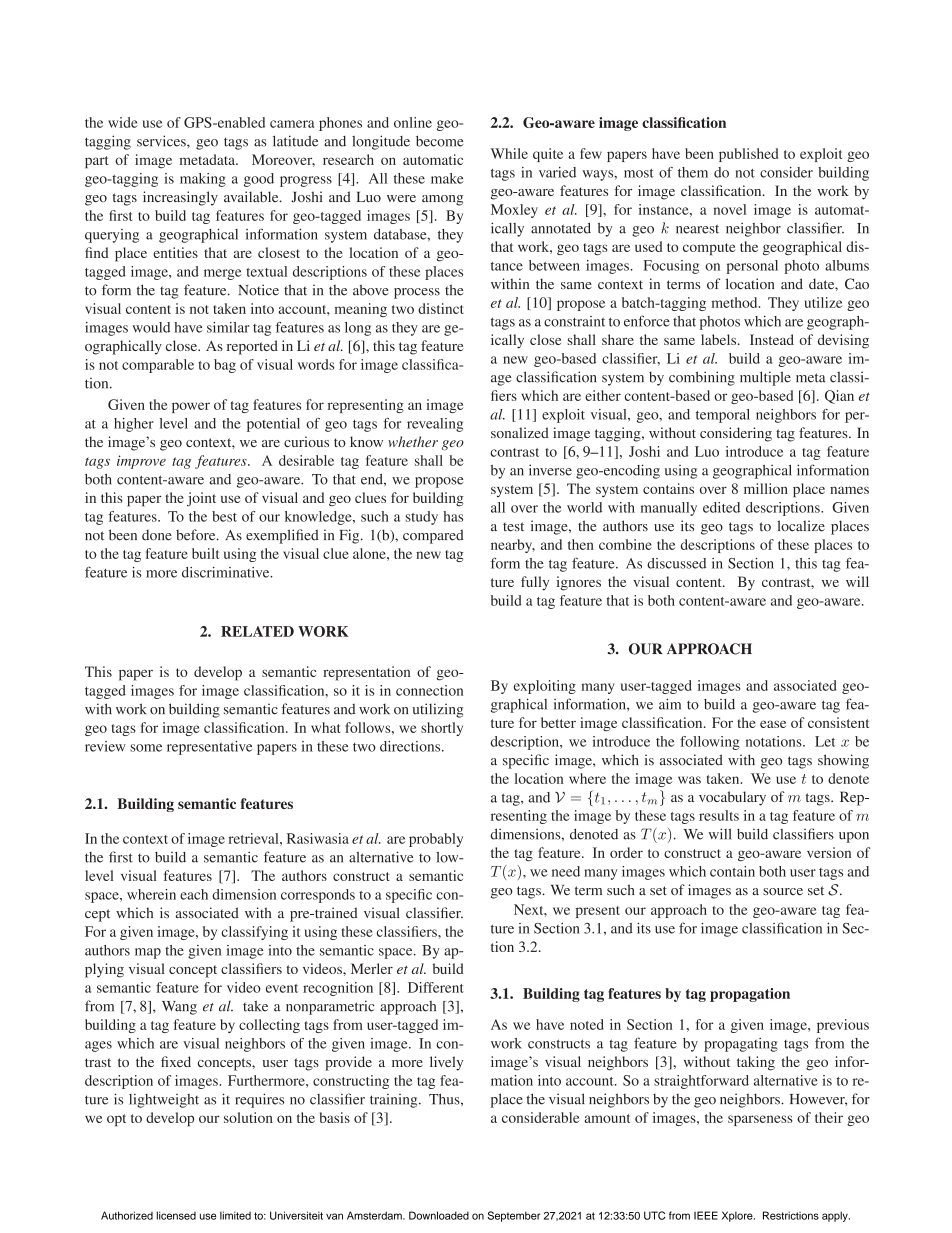  What do you see at coordinates (509, 153) in the page?
I see `While` at bounding box center [509, 153].
